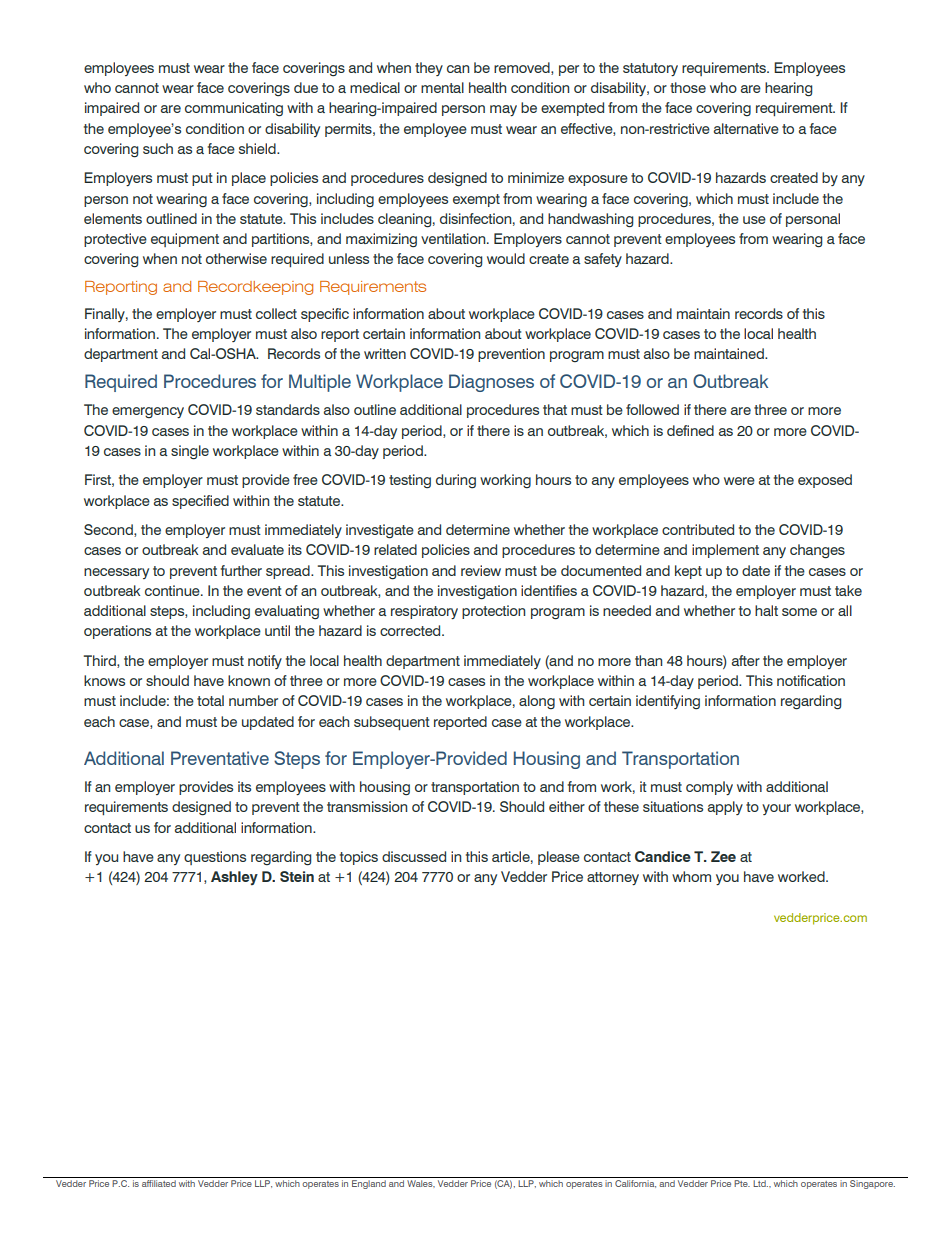  What do you see at coordinates (503, 110) in the image?
I see `may` at bounding box center [503, 110].
